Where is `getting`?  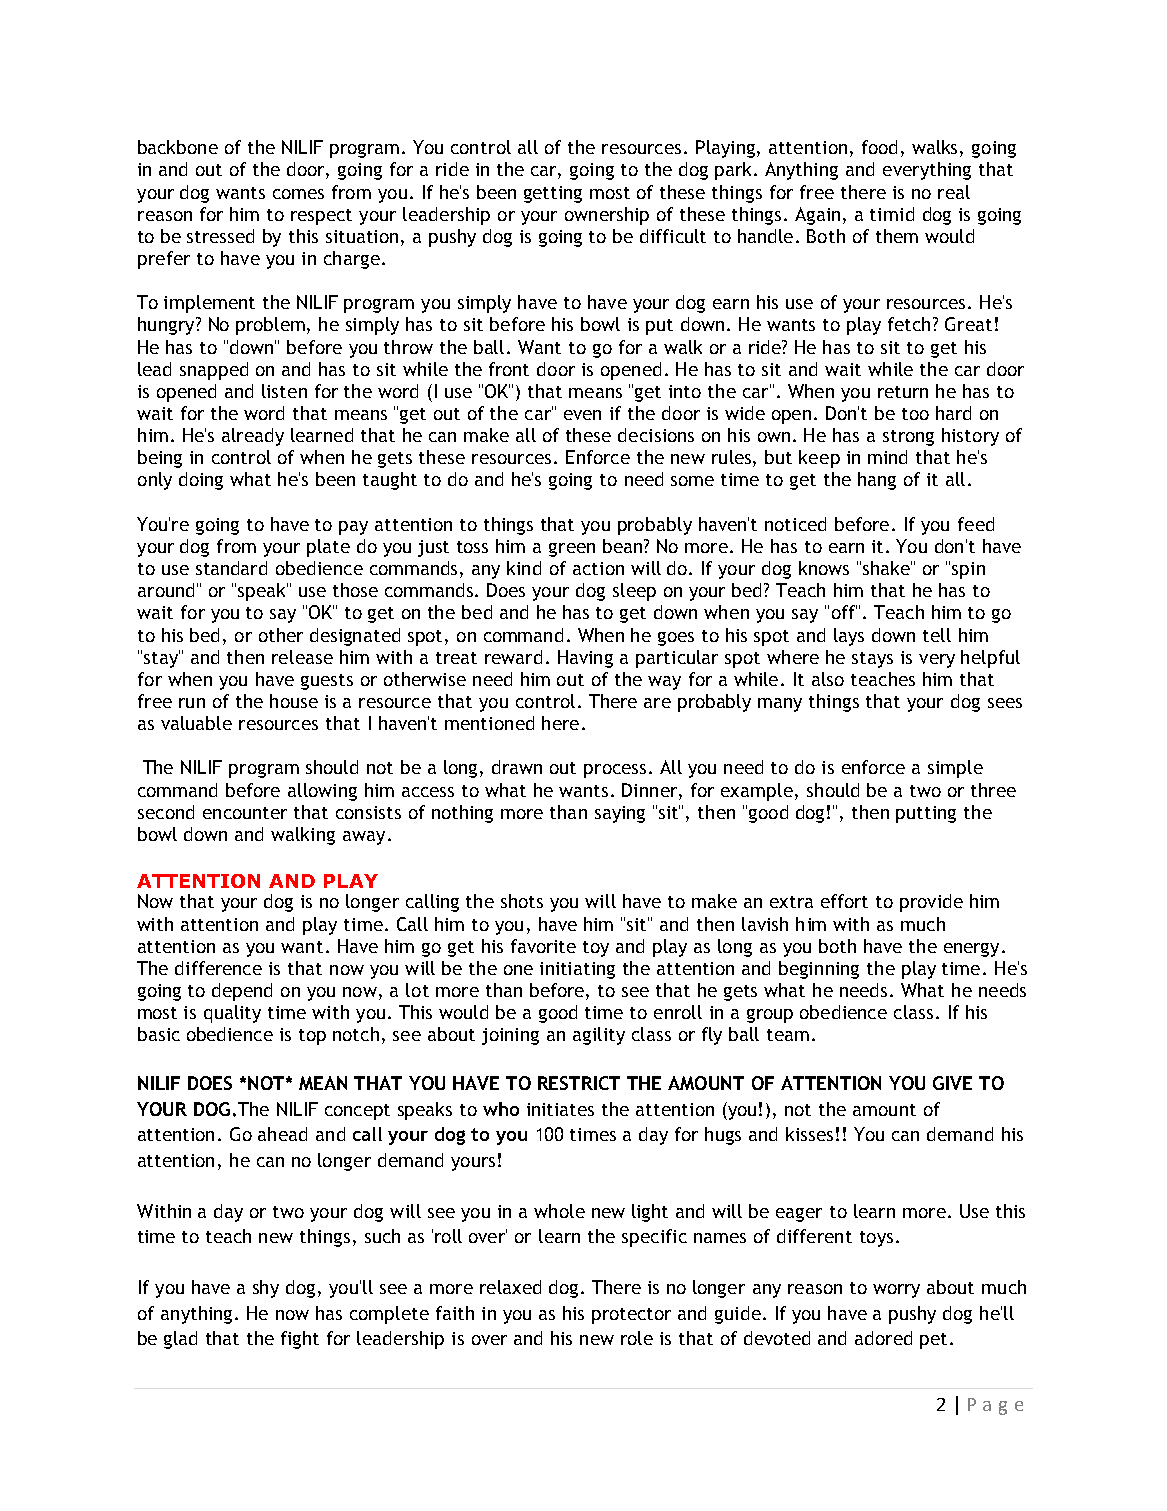
getting is located at coordinates (553, 194).
